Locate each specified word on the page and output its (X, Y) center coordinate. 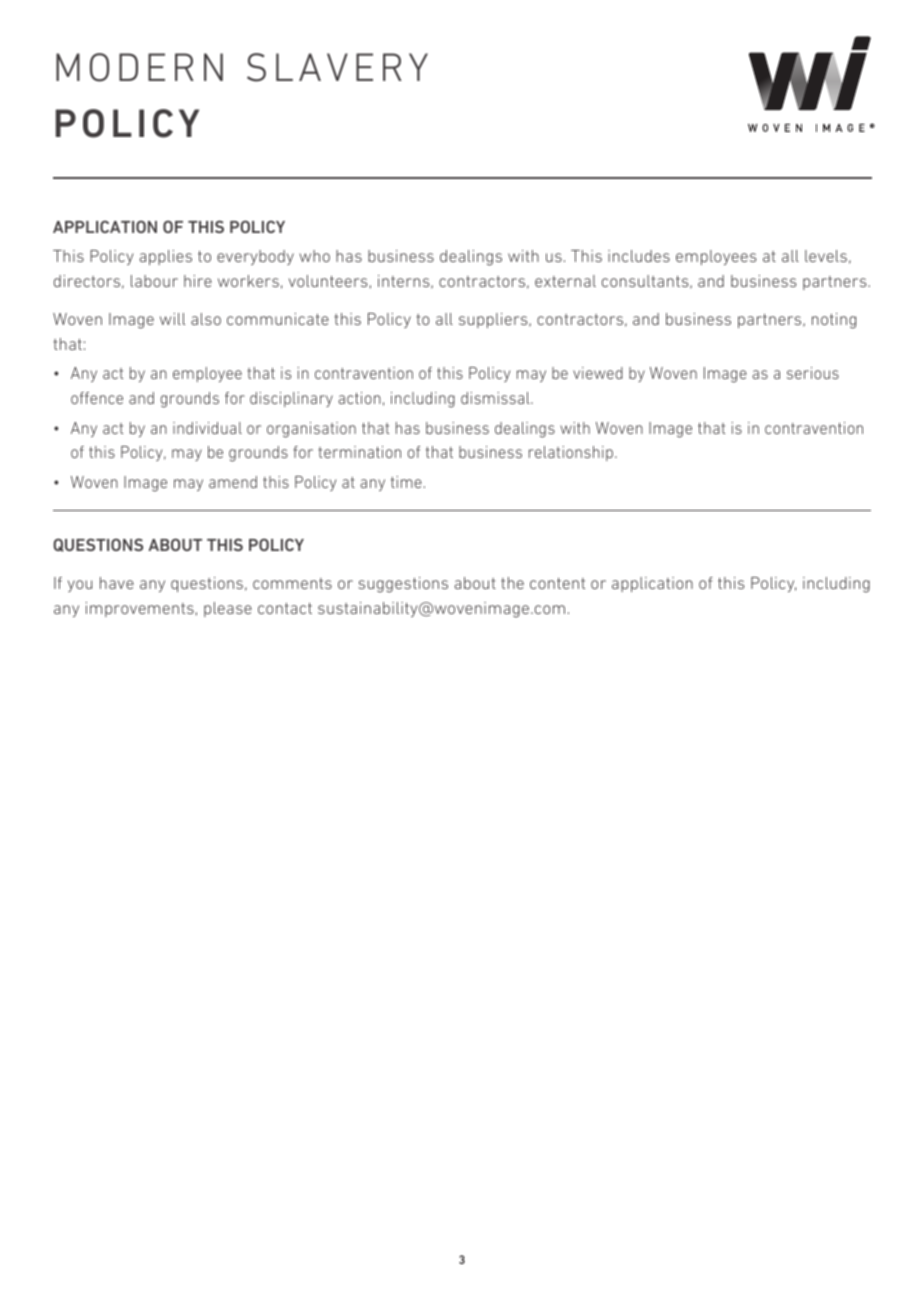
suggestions (403, 585)
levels (826, 256)
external (565, 281)
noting (834, 321)
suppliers (494, 320)
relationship (571, 453)
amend (233, 482)
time (406, 482)
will (172, 319)
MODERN (139, 67)
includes (639, 256)
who (314, 256)
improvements (140, 609)
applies (165, 257)
